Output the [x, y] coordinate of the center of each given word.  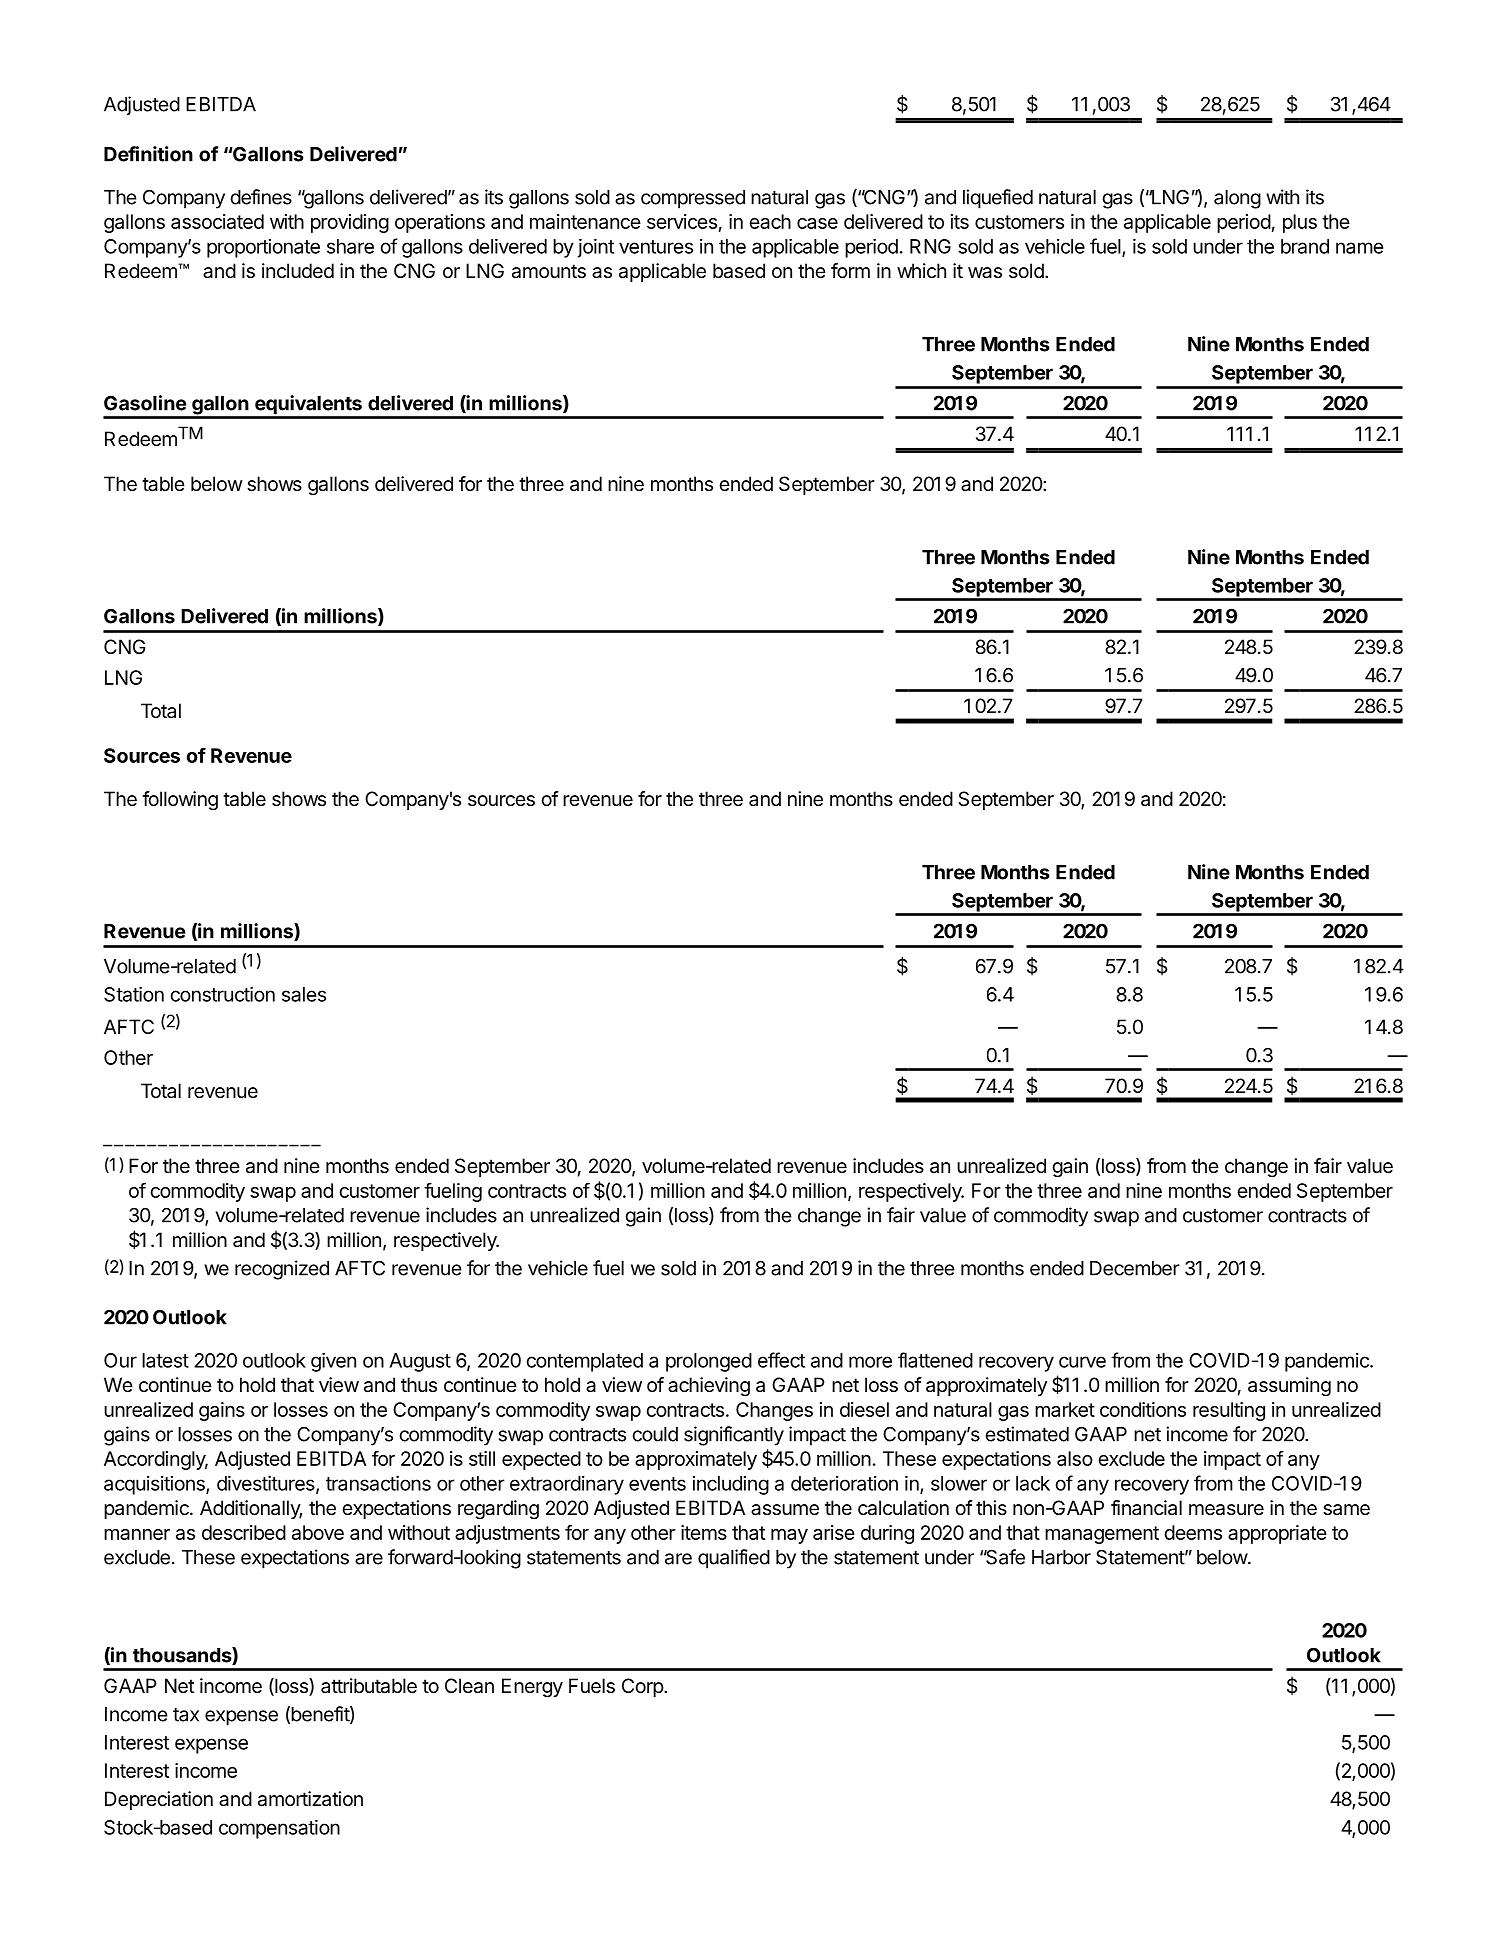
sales [304, 994]
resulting [1229, 1411]
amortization [310, 1799]
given [333, 1362]
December [1135, 1268]
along [1237, 199]
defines [261, 197]
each [770, 221]
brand [1305, 246]
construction [222, 994]
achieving [709, 1387]
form [850, 270]
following [180, 801]
